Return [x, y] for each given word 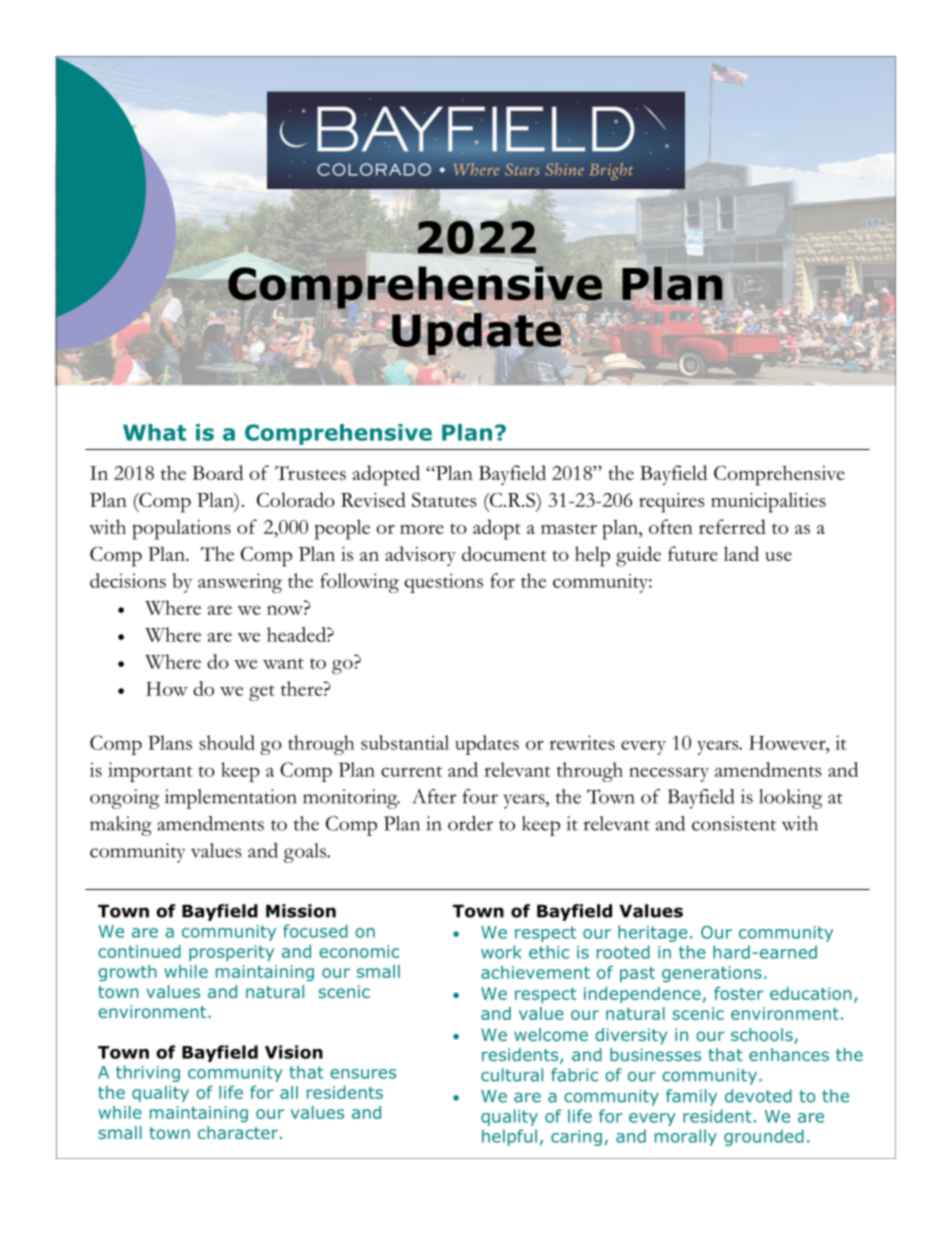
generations [712, 974]
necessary [669, 774]
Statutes [444, 499]
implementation [231, 799]
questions [443, 583]
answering [240, 583]
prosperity [231, 953]
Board [217, 472]
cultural [512, 1075]
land [741, 553]
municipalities [768, 502]
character [238, 1132]
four [480, 796]
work [501, 952]
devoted [758, 1096]
